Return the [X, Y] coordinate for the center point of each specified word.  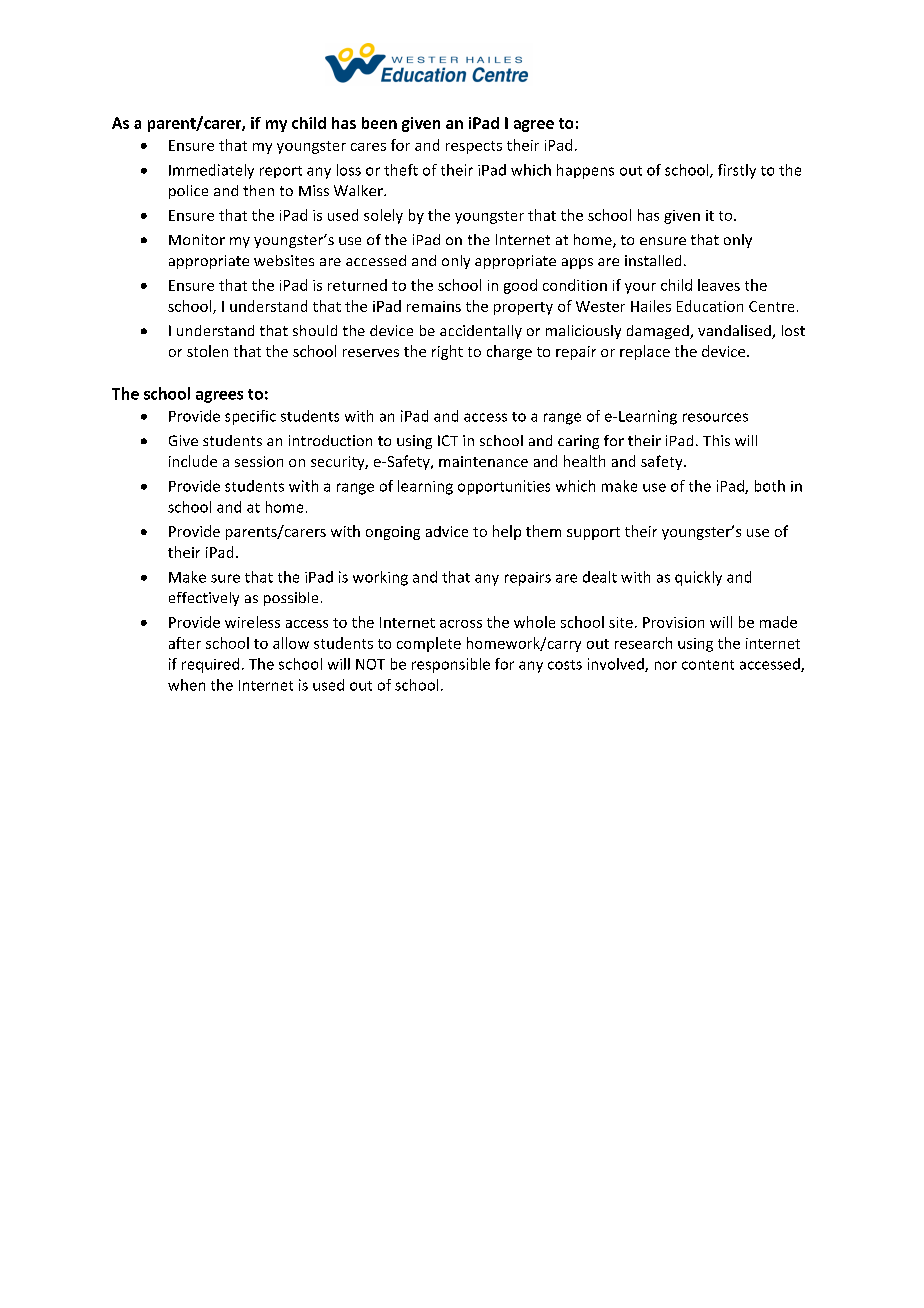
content [708, 665]
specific [250, 417]
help [507, 532]
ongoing [393, 533]
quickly [698, 578]
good [520, 286]
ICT [448, 440]
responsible [451, 665]
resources [715, 417]
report [281, 172]
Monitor [197, 239]
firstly [737, 171]
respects [474, 147]
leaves [719, 285]
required [210, 665]
